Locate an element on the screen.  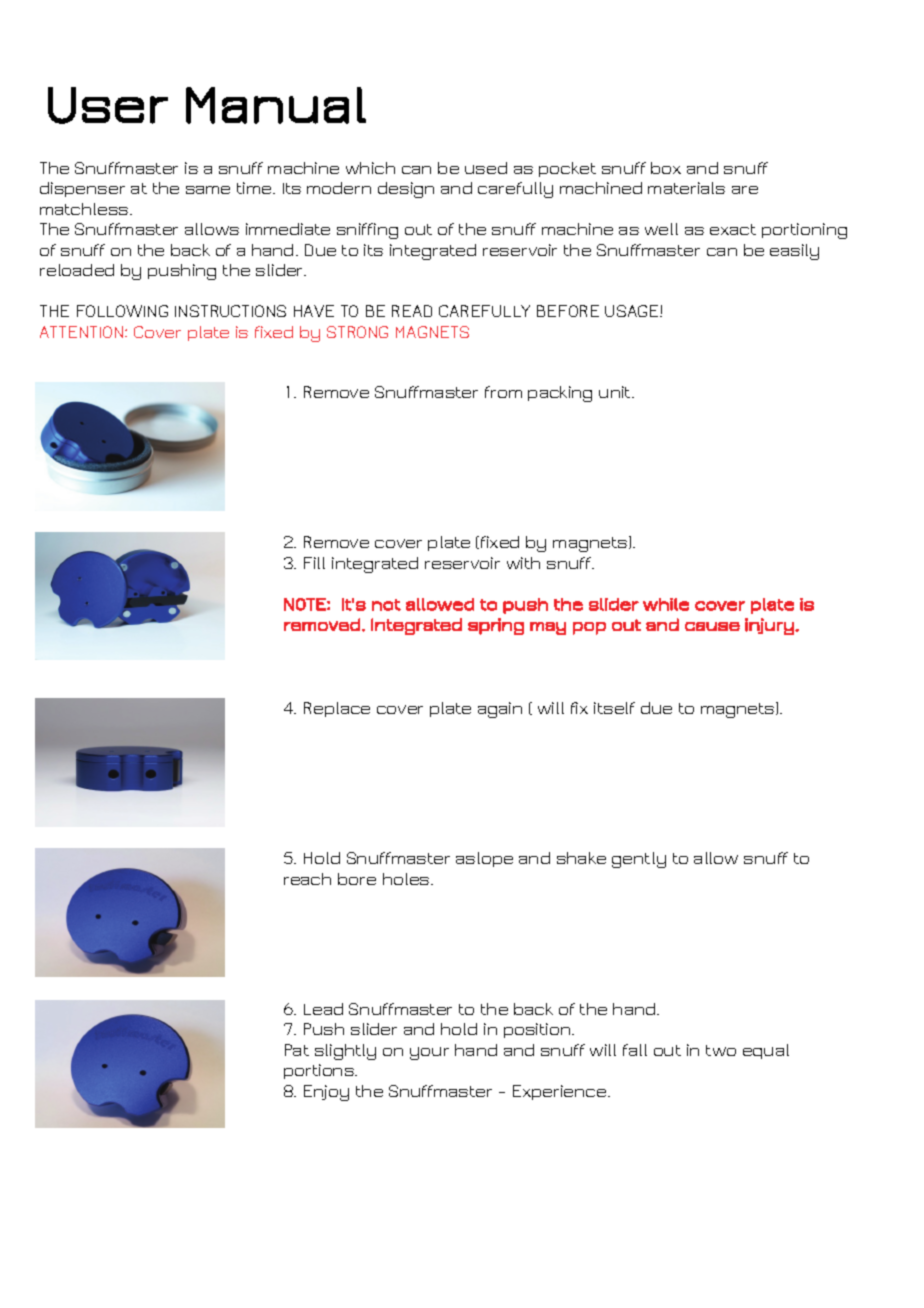
cause is located at coordinates (712, 626).
